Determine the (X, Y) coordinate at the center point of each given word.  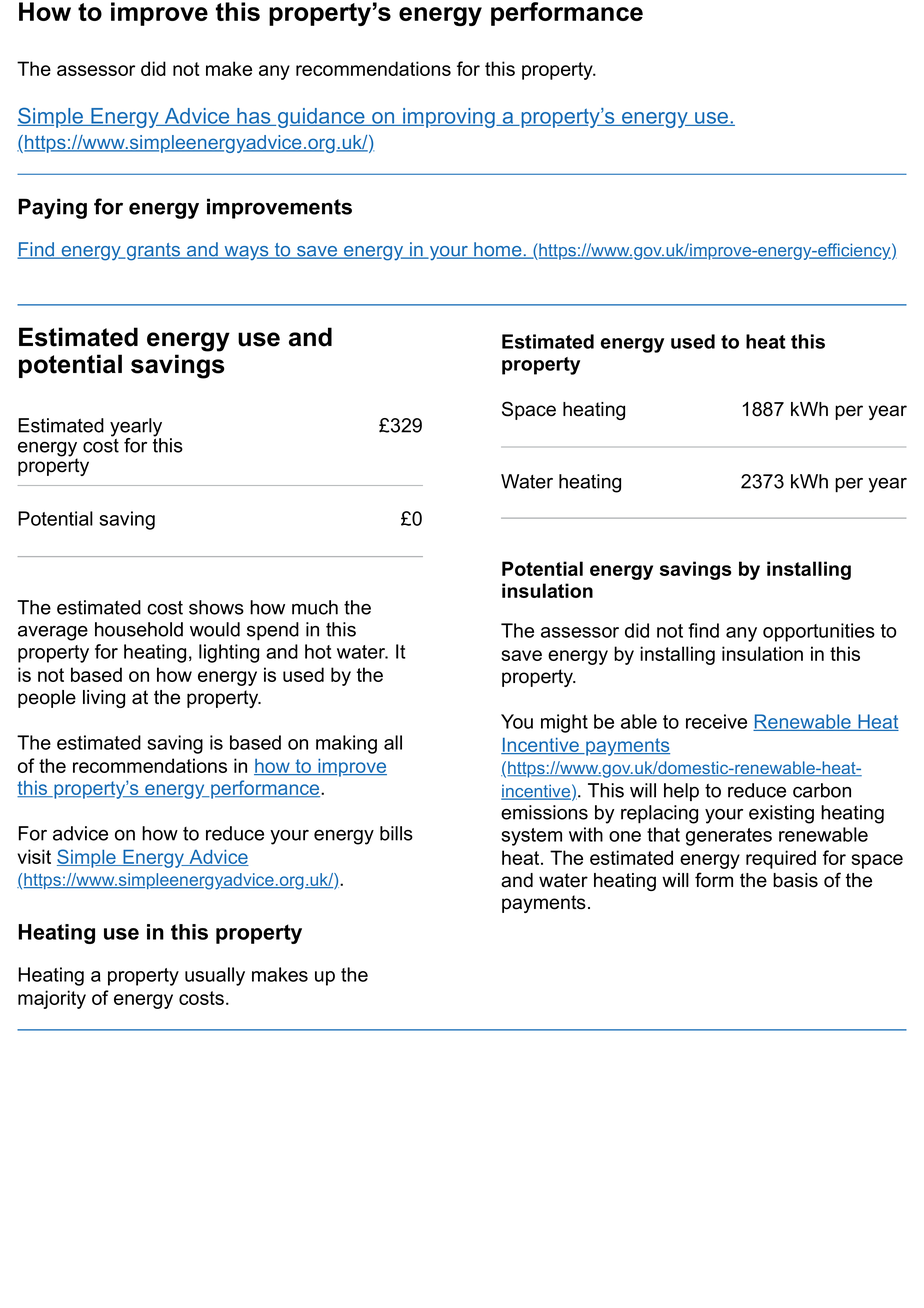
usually (215, 976)
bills (396, 833)
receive (716, 721)
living (104, 699)
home (498, 250)
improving (449, 118)
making (346, 744)
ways (246, 253)
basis (795, 880)
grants (154, 252)
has (254, 117)
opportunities (819, 632)
